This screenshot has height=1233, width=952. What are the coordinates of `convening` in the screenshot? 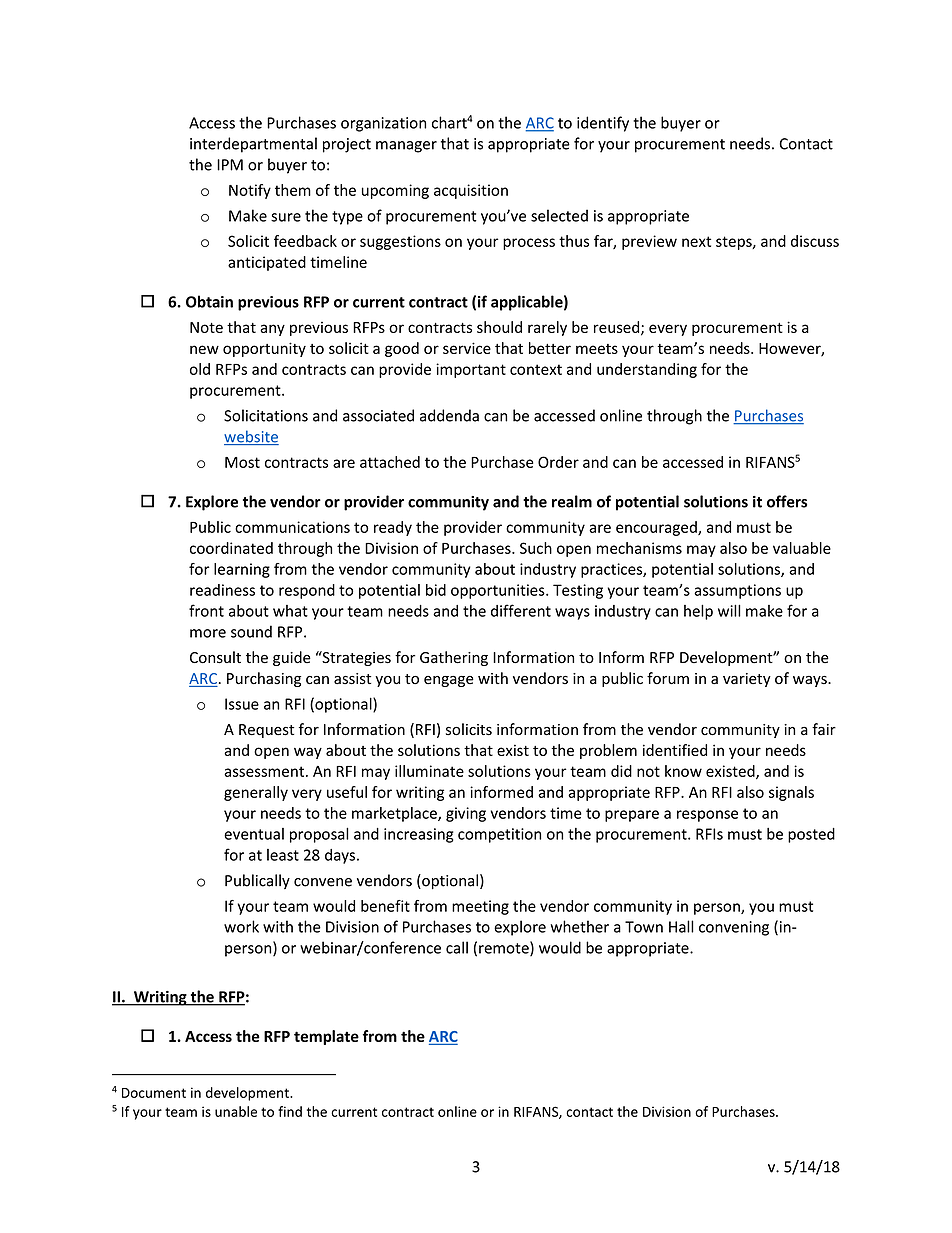 It's located at (734, 928).
